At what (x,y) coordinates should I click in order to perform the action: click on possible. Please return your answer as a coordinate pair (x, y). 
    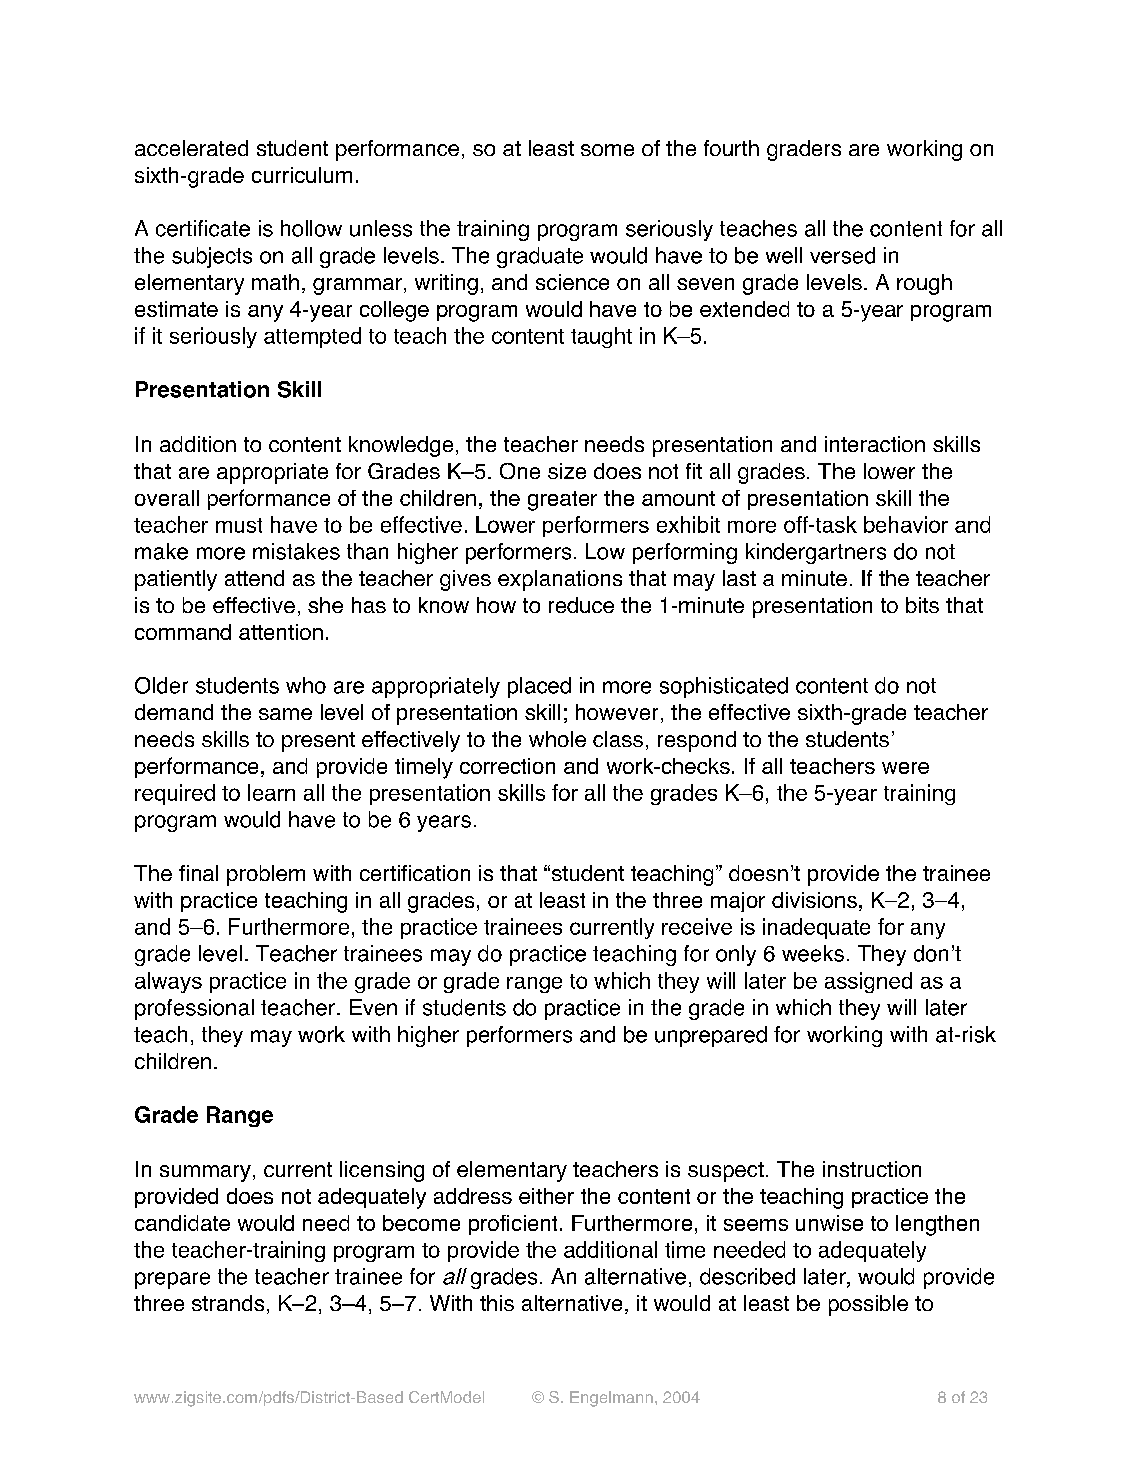
    Looking at the image, I should click on (868, 1305).
